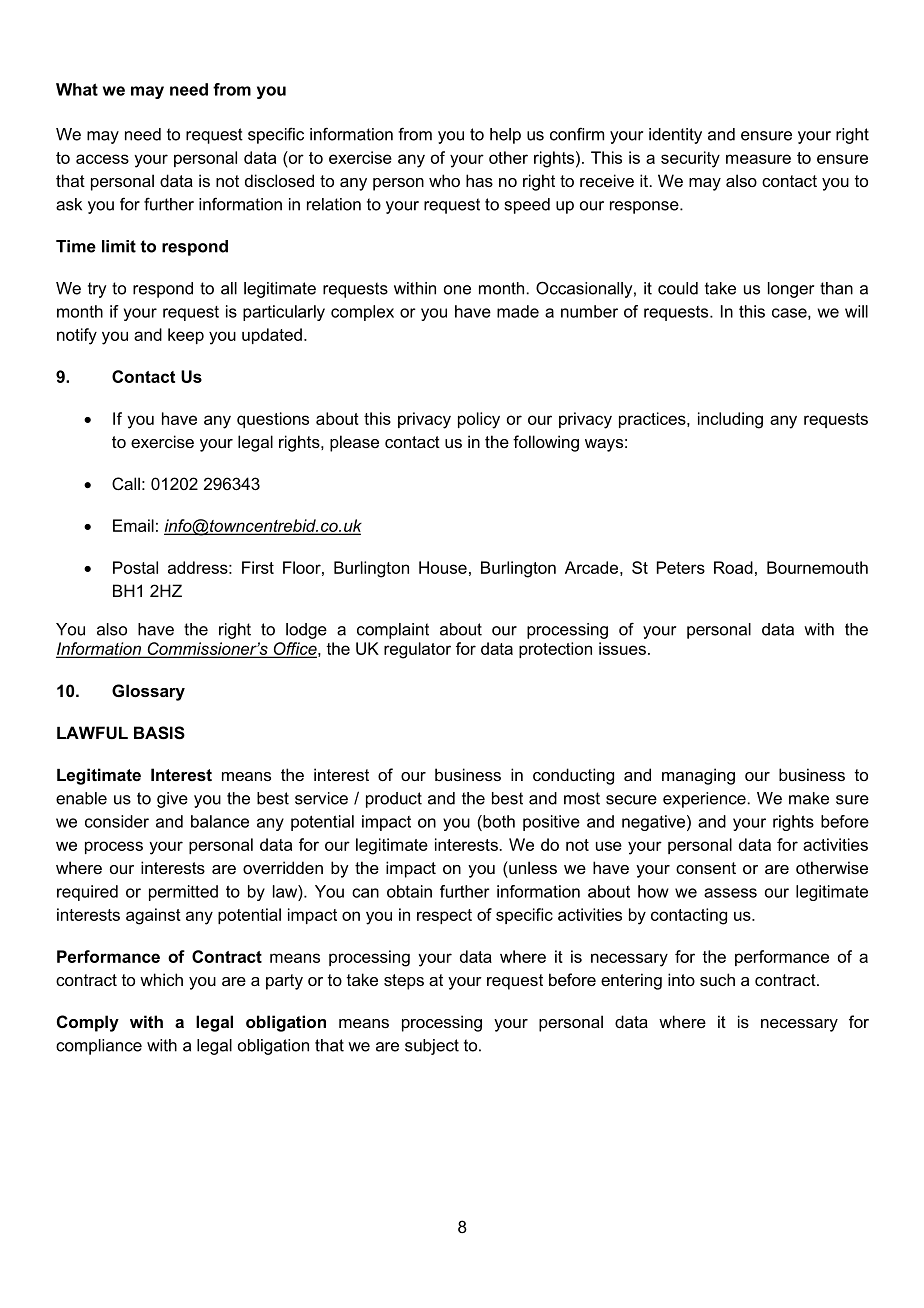 Image resolution: width=924 pixels, height=1308 pixels. I want to click on such, so click(717, 979).
